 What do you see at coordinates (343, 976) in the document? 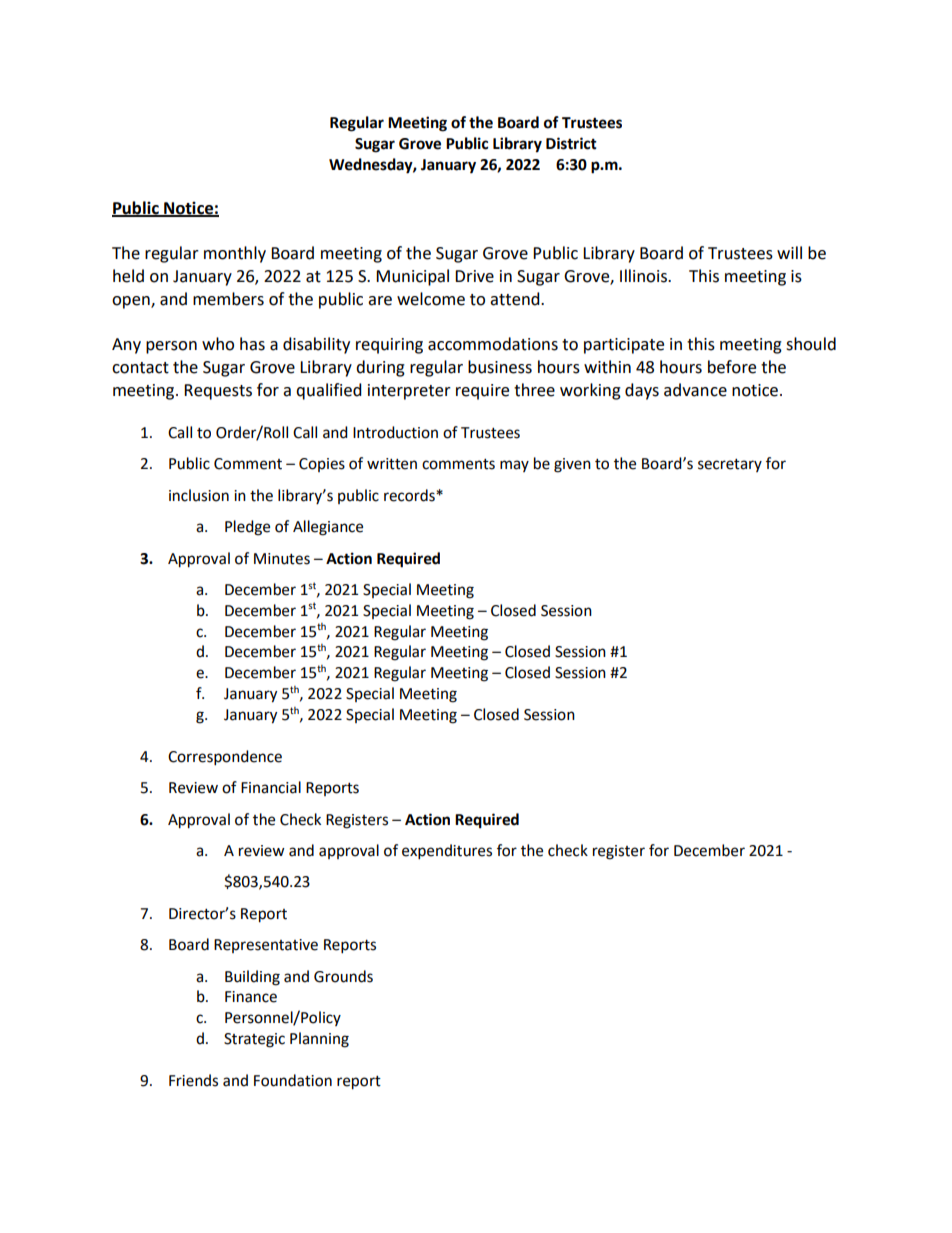
I see `Grounds` at bounding box center [343, 976].
